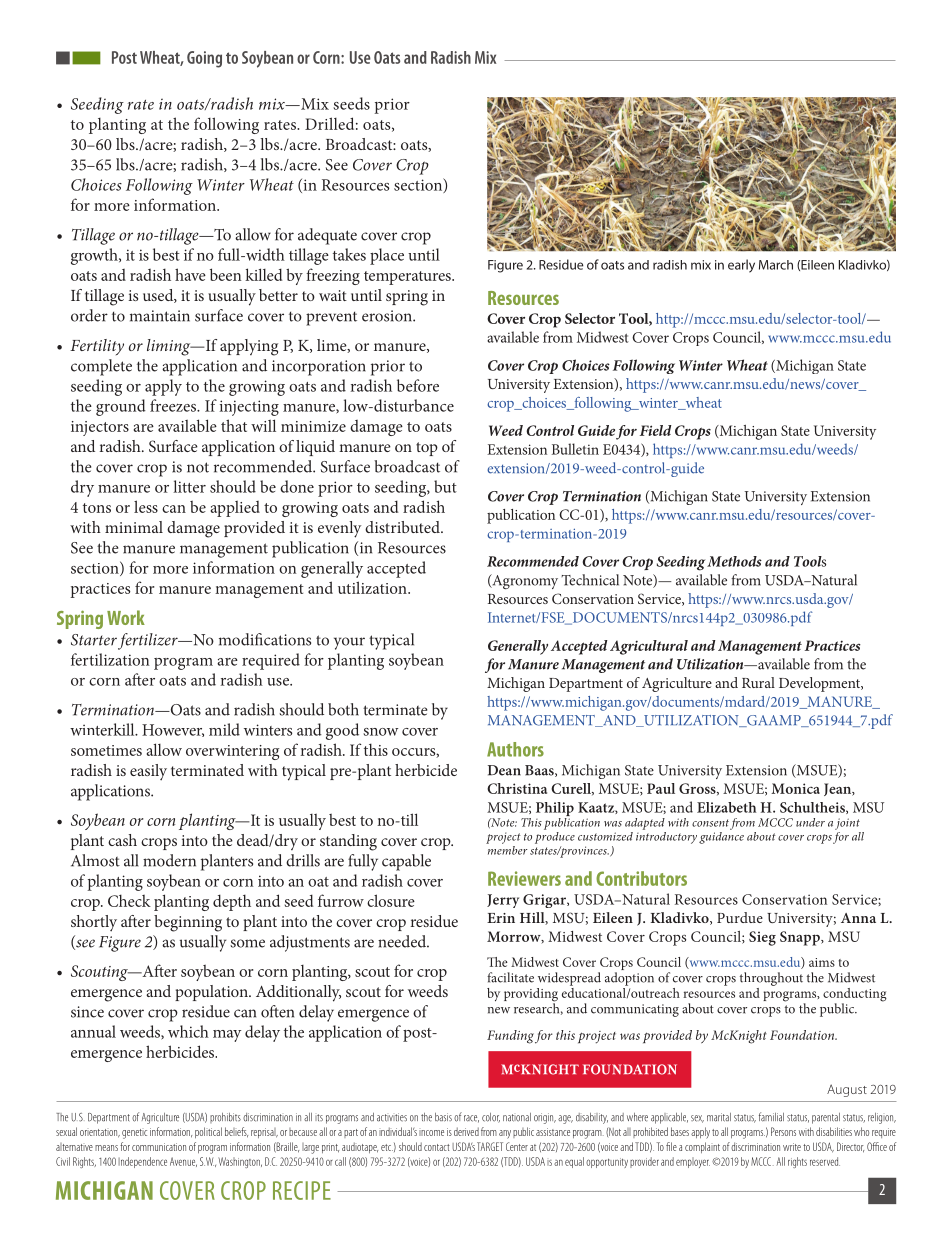 This page has width=952, height=1233. Describe the element at coordinates (490, 1146) in the page. I see `TARGET` at that location.
